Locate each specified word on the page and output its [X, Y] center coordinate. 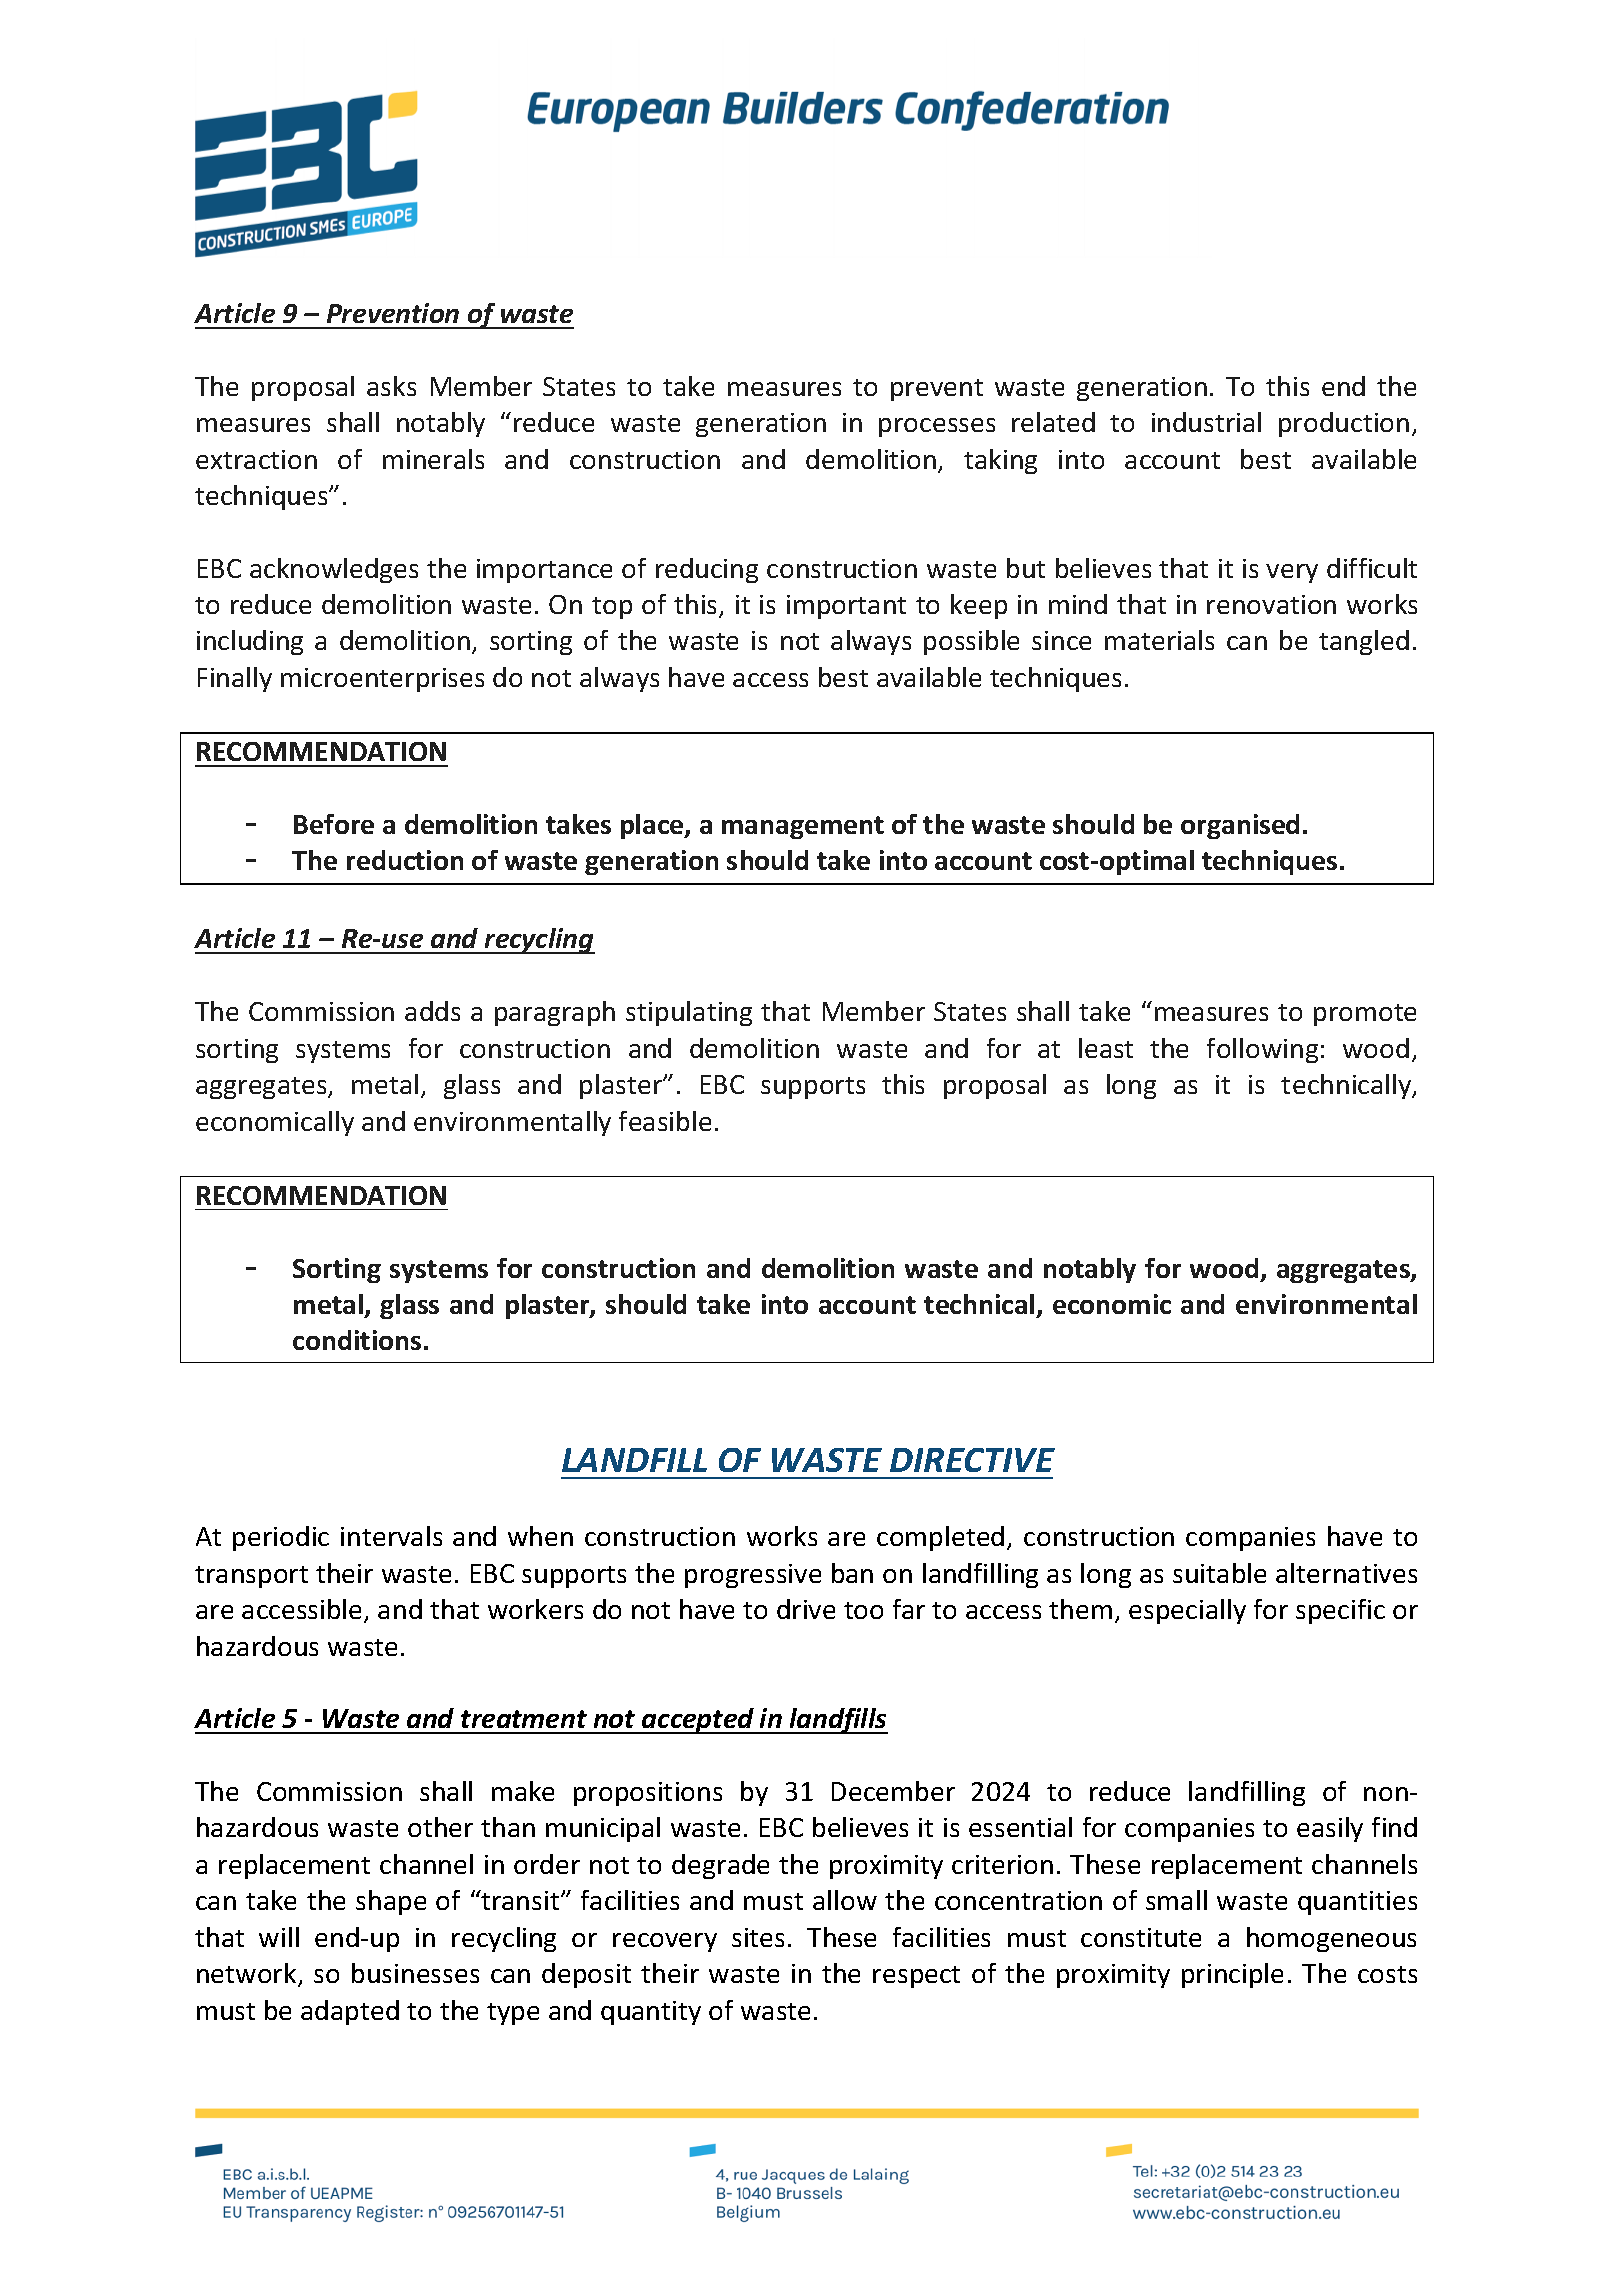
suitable [1219, 1573]
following [1262, 1050]
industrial [1206, 422]
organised [1240, 826]
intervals [391, 1536]
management [803, 827]
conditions [357, 1340]
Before [334, 824]
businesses [415, 1973]
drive [806, 1609]
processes [937, 427]
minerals [433, 459]
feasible [665, 1121]
